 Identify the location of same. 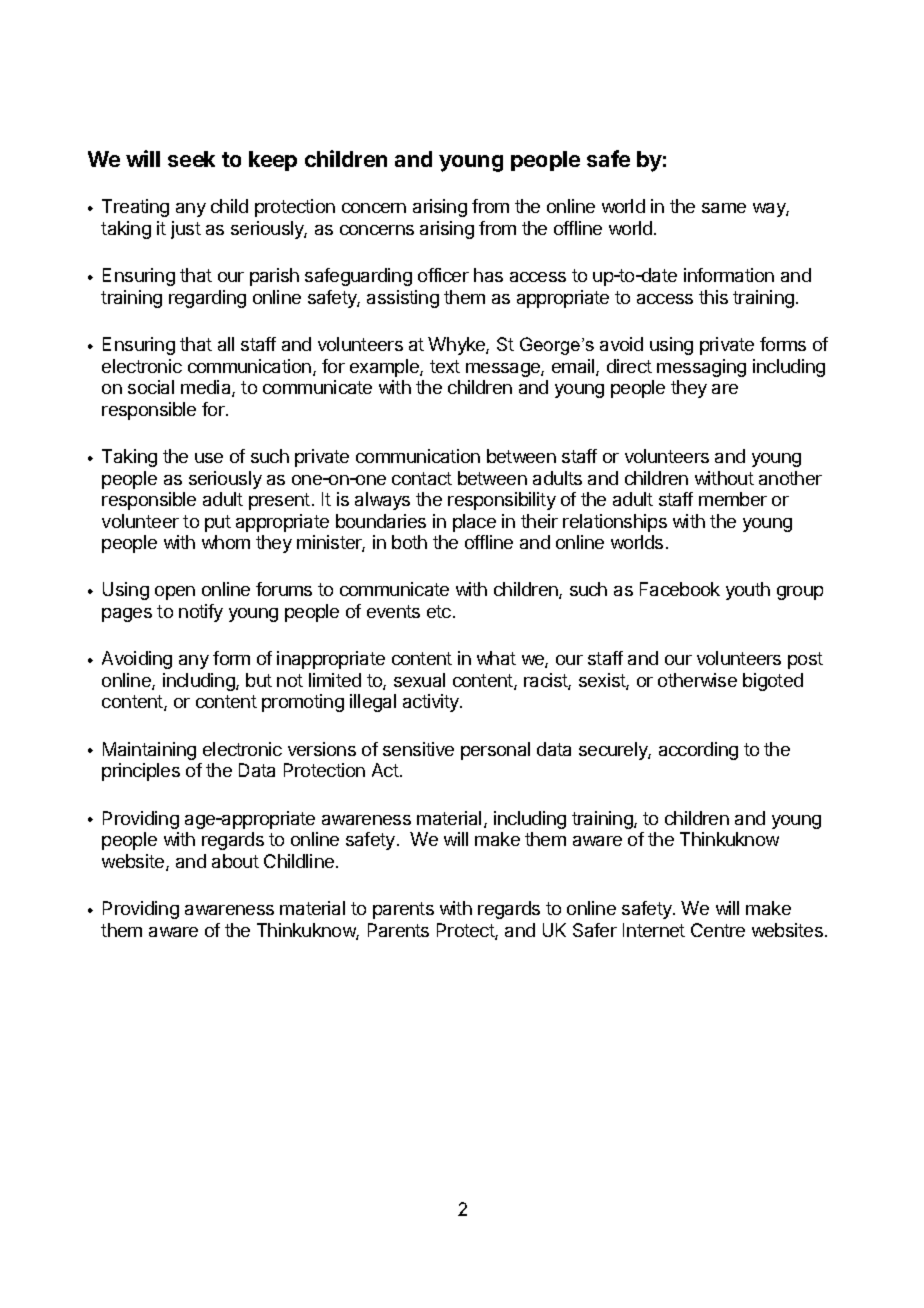
(724, 208).
